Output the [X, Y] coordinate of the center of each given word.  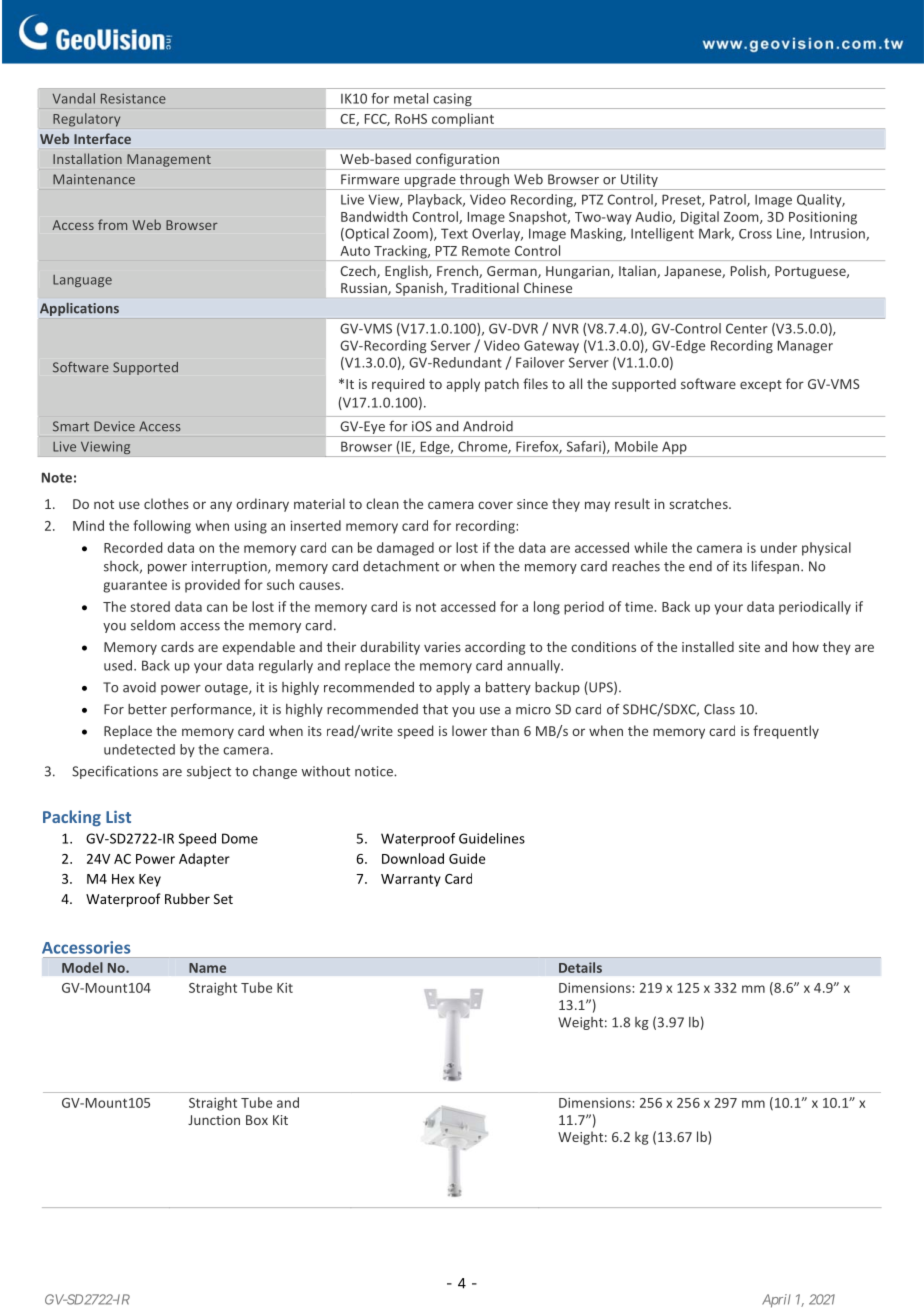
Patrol [729, 200]
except [761, 386]
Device [114, 426]
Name [207, 968]
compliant [463, 120]
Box [257, 1120]
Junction [214, 1120]
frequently [786, 732]
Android [488, 426]
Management [169, 160]
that [435, 709]
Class [719, 709]
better [147, 709]
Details [580, 967]
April [776, 1300]
